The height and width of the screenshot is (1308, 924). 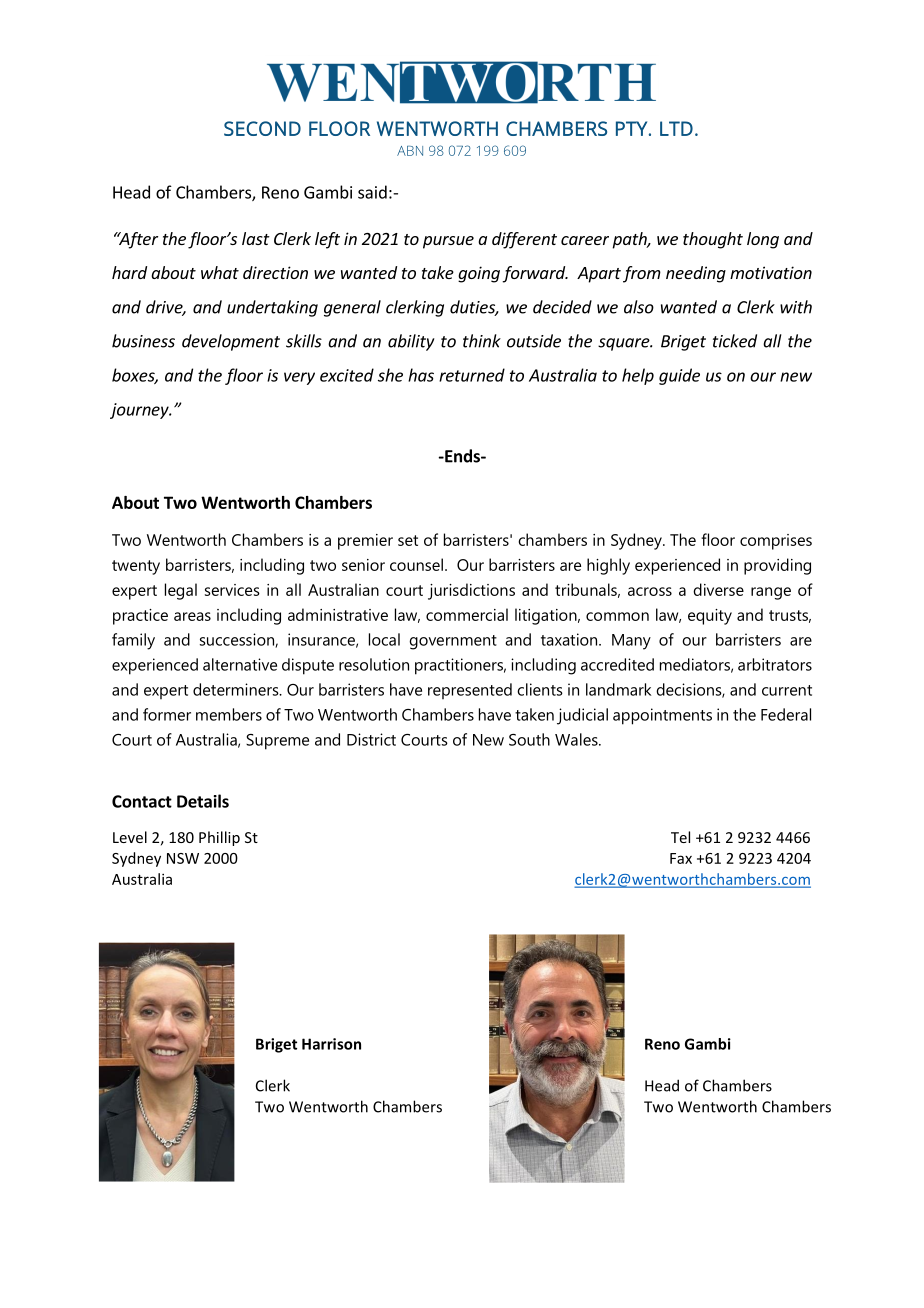 I want to click on South, so click(x=529, y=739).
